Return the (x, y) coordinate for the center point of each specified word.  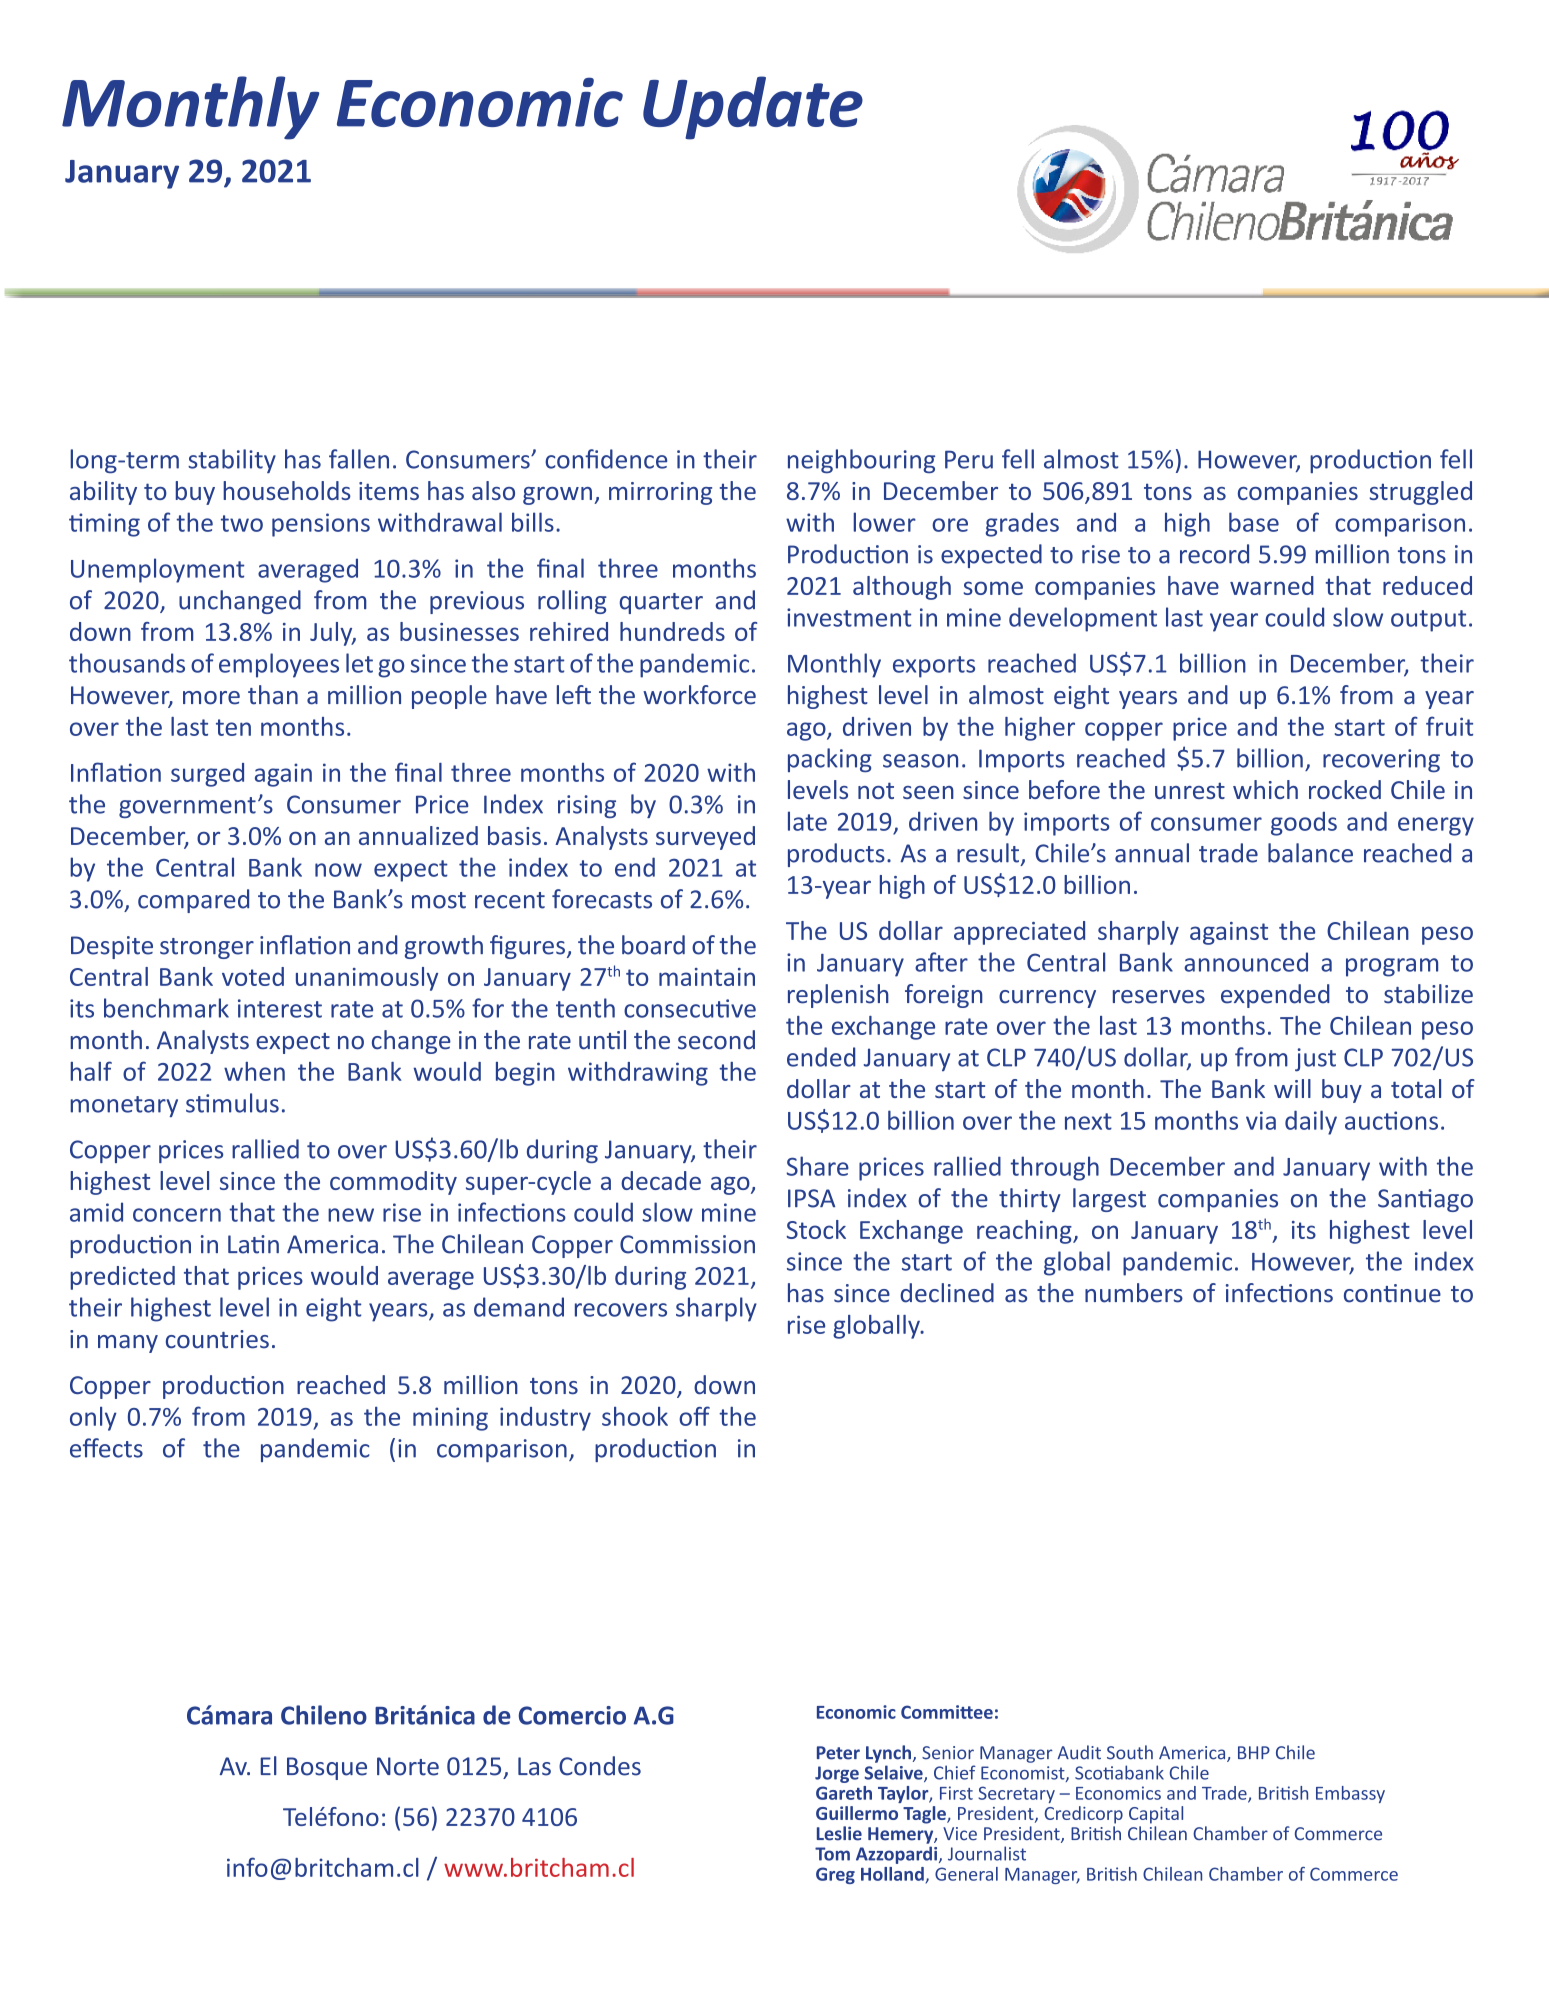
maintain (707, 977)
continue (1392, 1293)
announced (1246, 962)
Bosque (327, 1768)
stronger (207, 948)
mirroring (660, 493)
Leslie (839, 1833)
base (1254, 522)
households (287, 490)
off (694, 1416)
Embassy (1350, 1794)
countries (217, 1339)
